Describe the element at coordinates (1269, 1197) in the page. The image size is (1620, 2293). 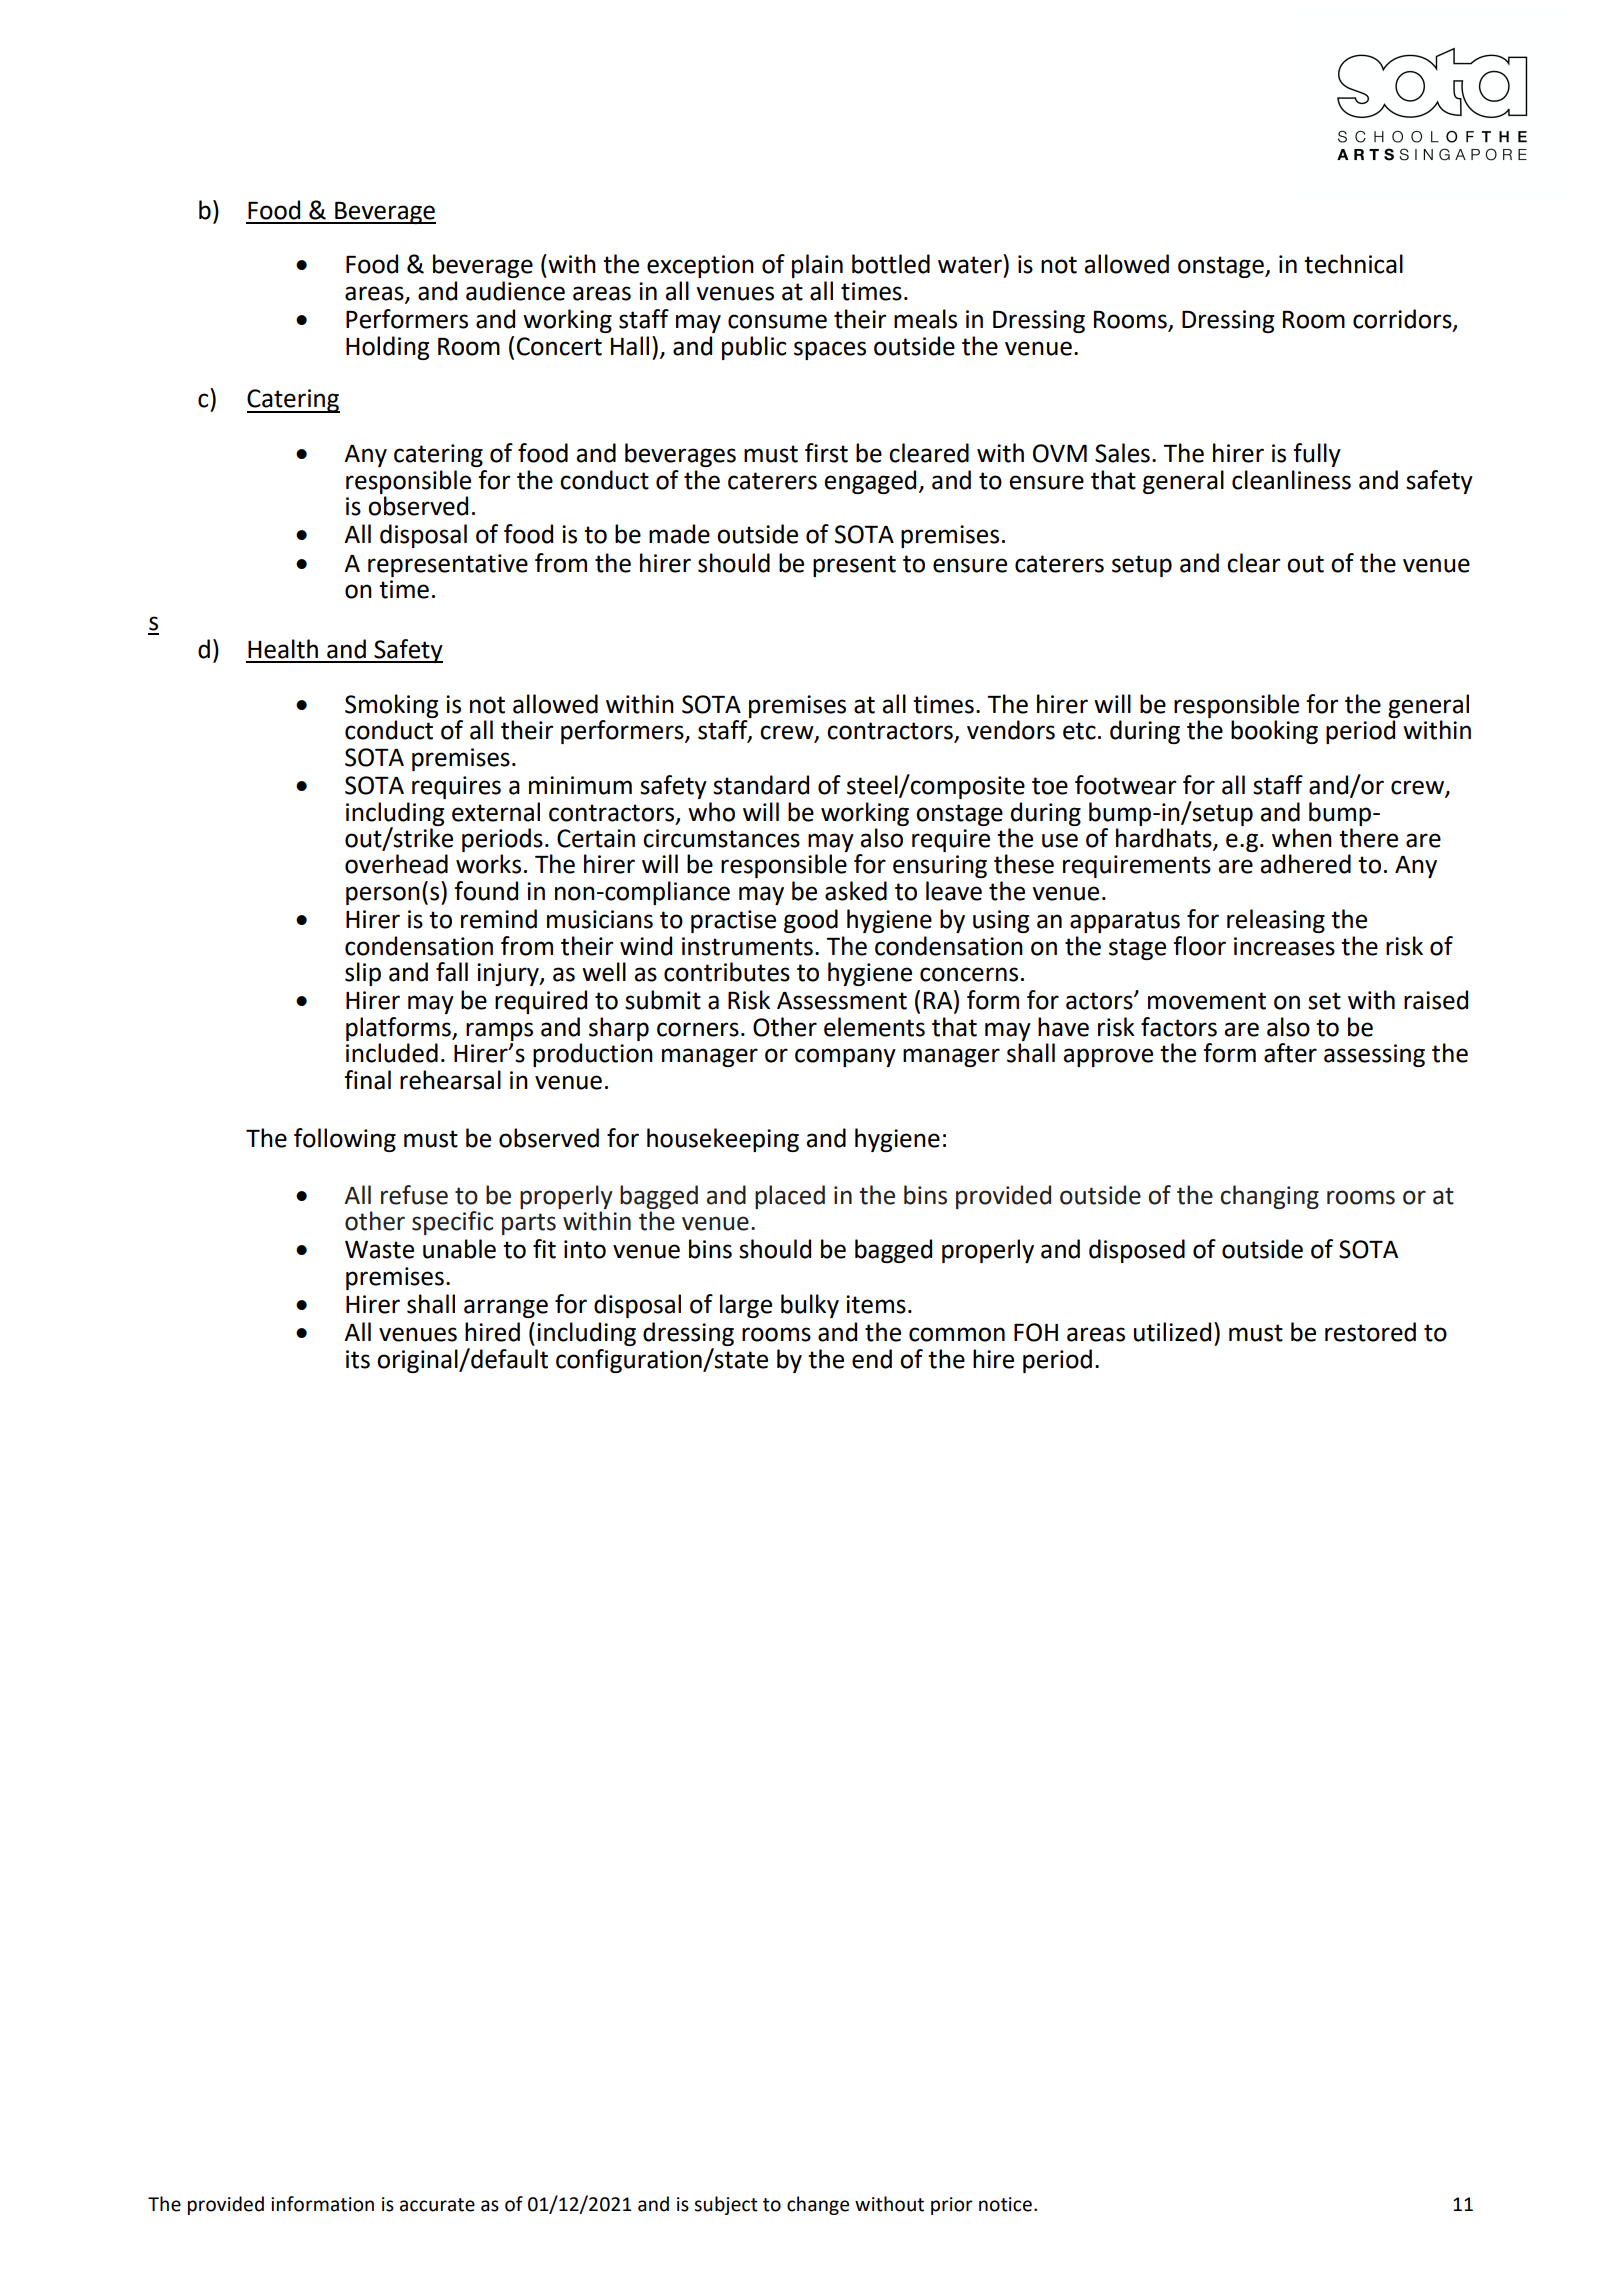
I see `changing` at that location.
